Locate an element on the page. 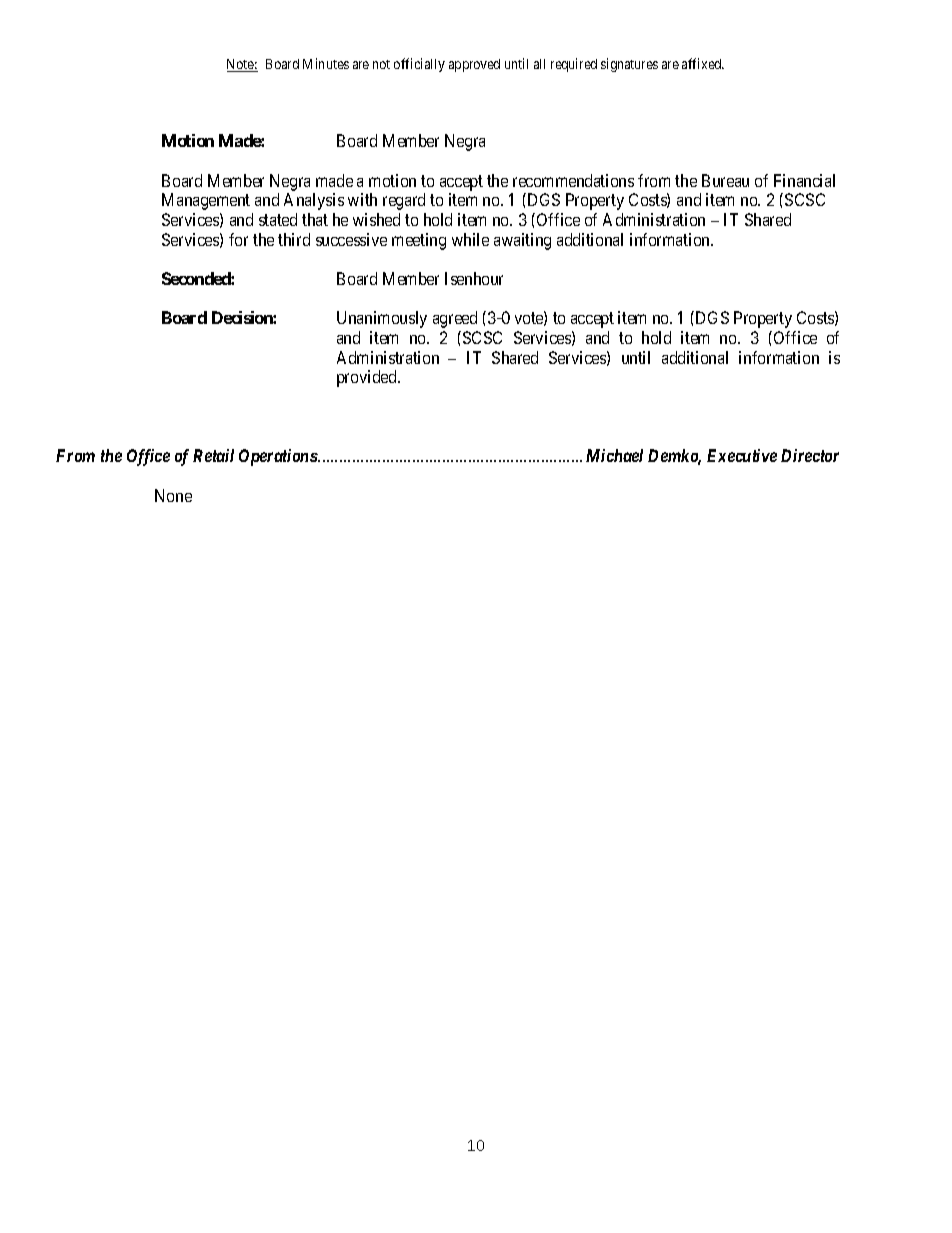 The height and width of the page is (1233, 952). affixed is located at coordinates (703, 63).
